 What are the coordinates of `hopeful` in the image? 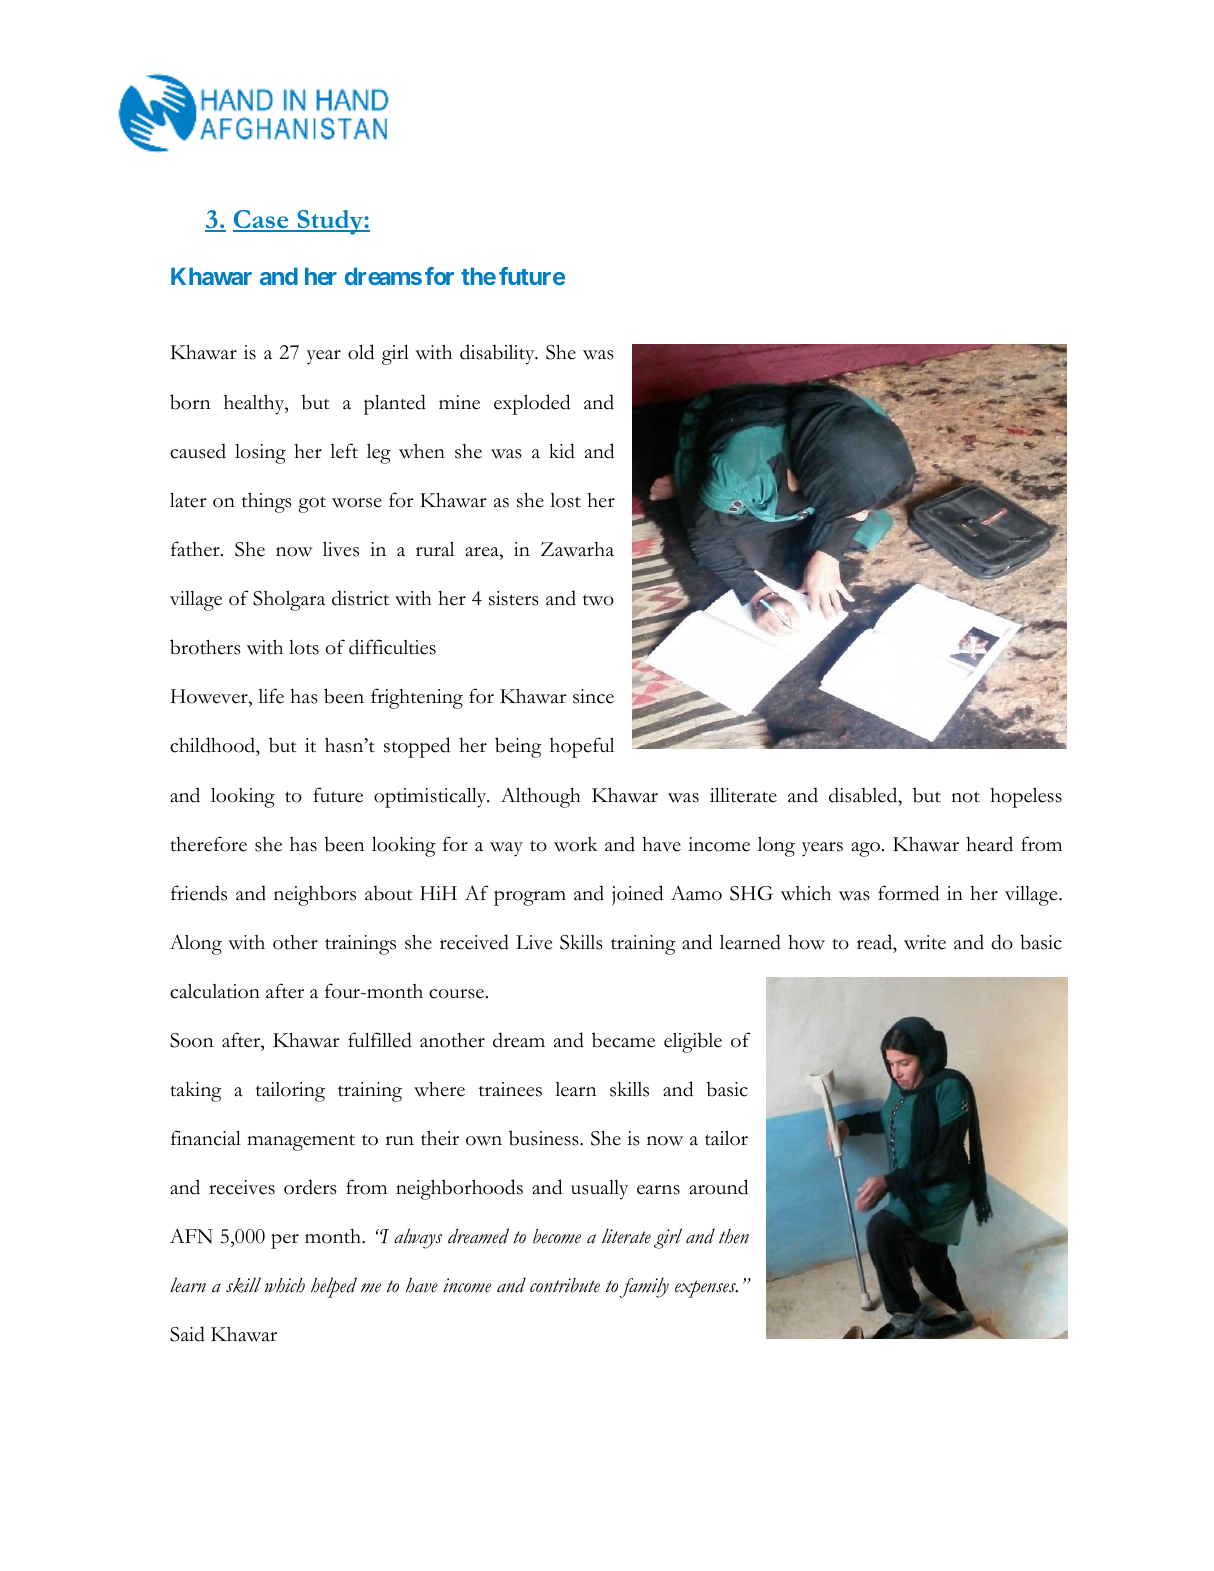 It's located at (582, 747).
